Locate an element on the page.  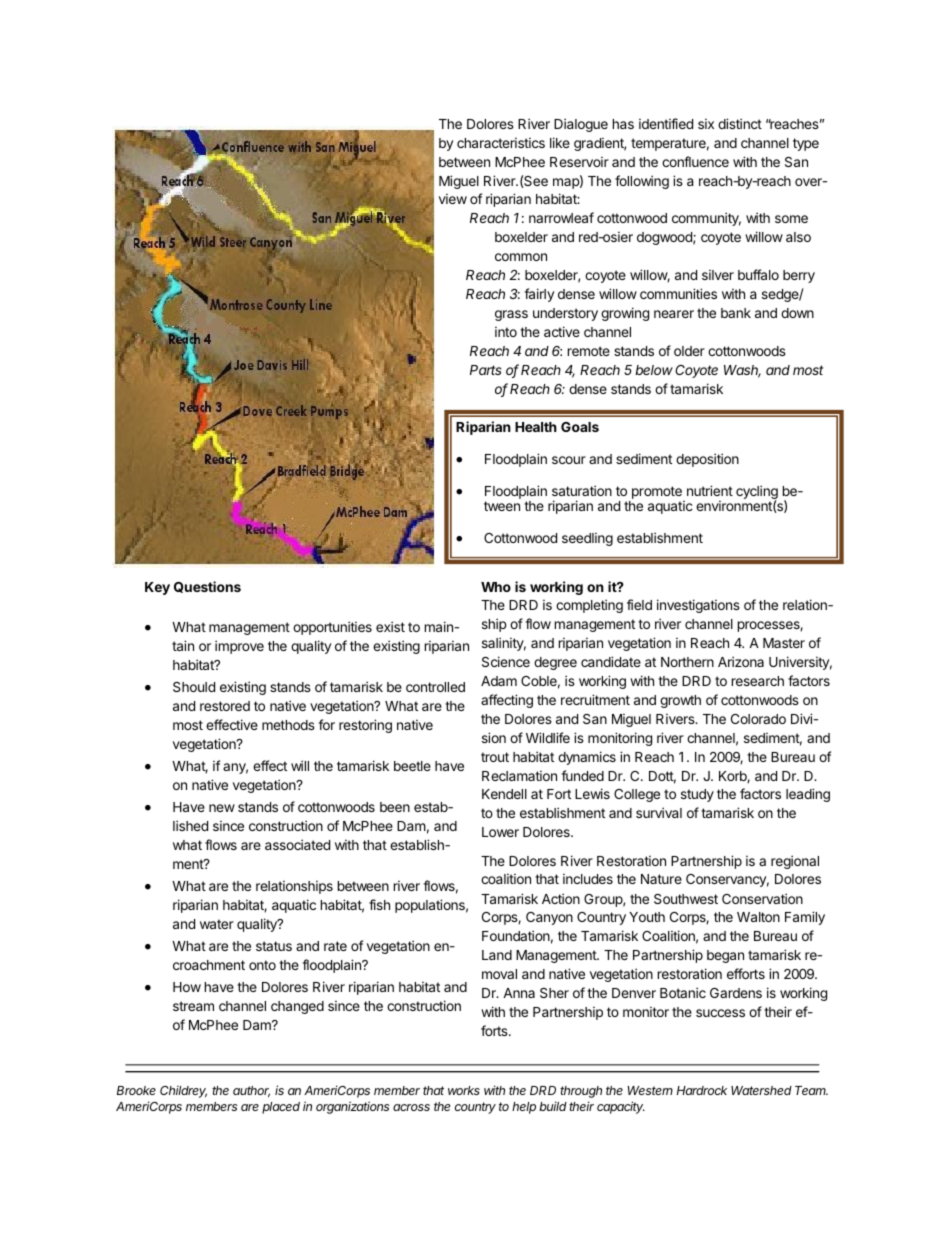
Who is located at coordinates (496, 587).
